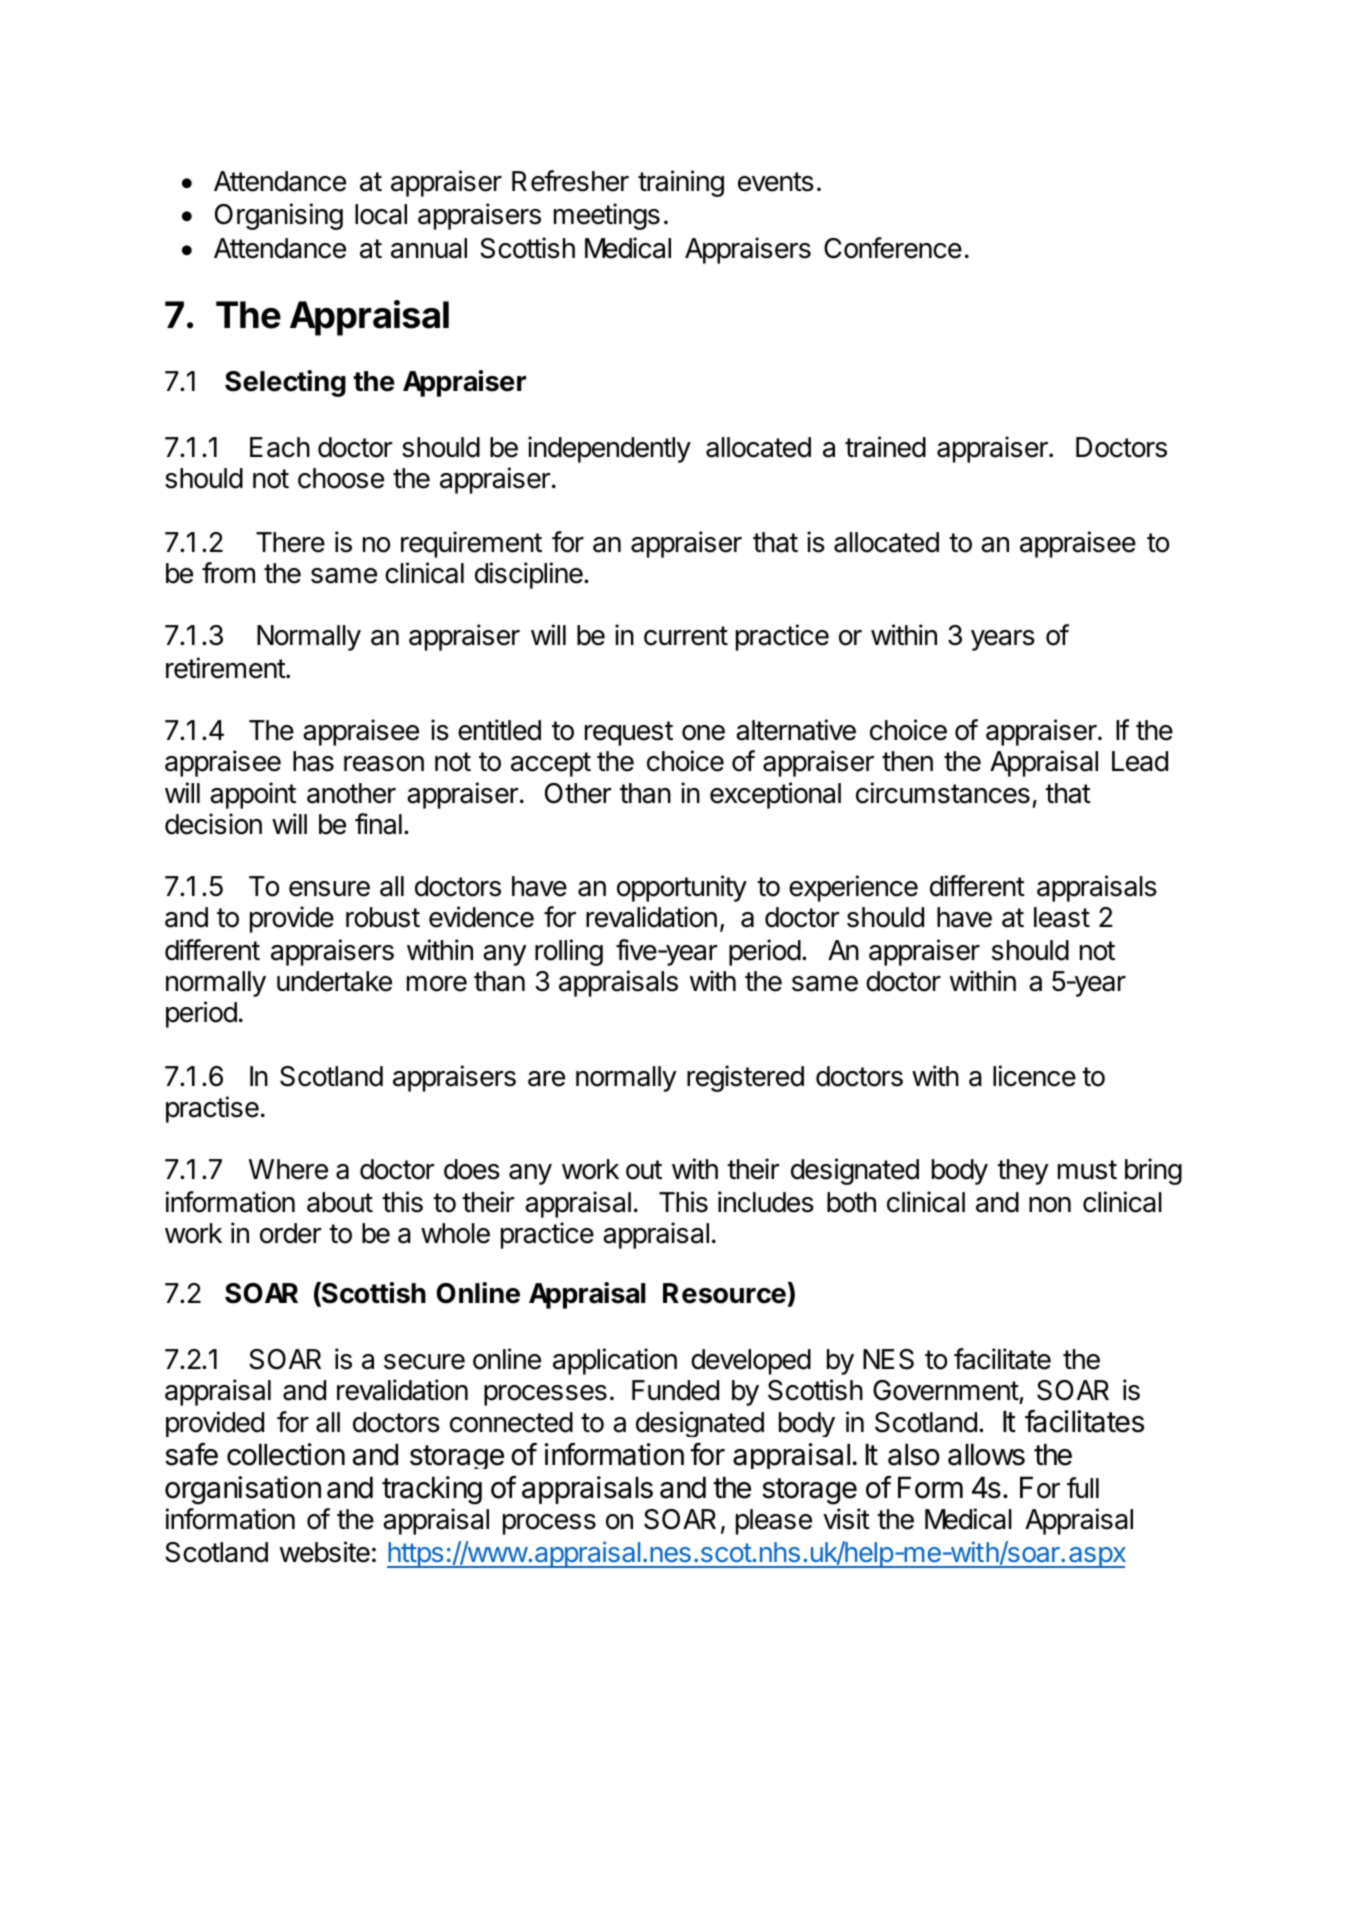  Describe the element at coordinates (329, 889) in the screenshot. I see `ensure` at that location.
